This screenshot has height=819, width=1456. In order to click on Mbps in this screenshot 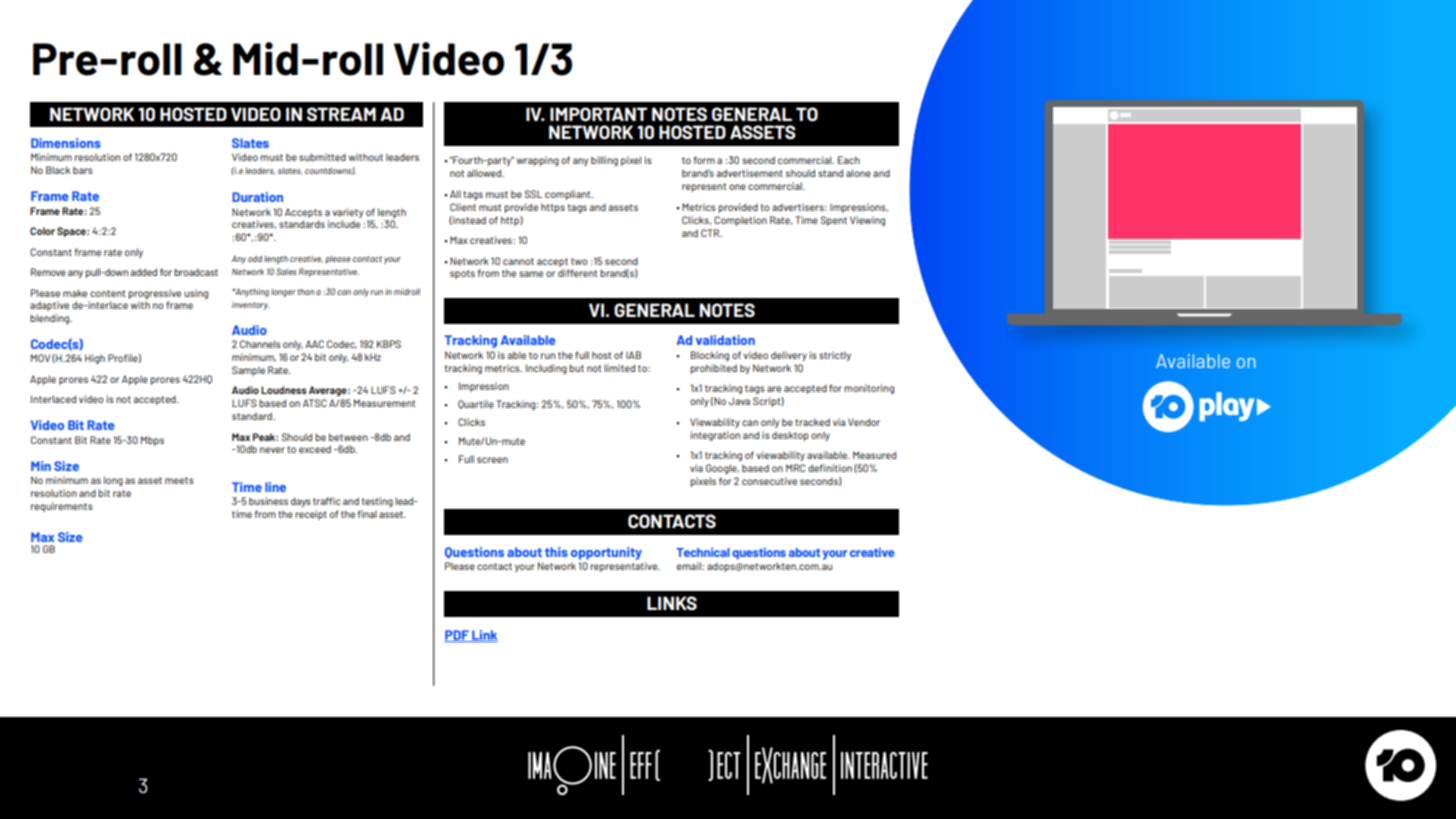, I will do `click(152, 441)`.
